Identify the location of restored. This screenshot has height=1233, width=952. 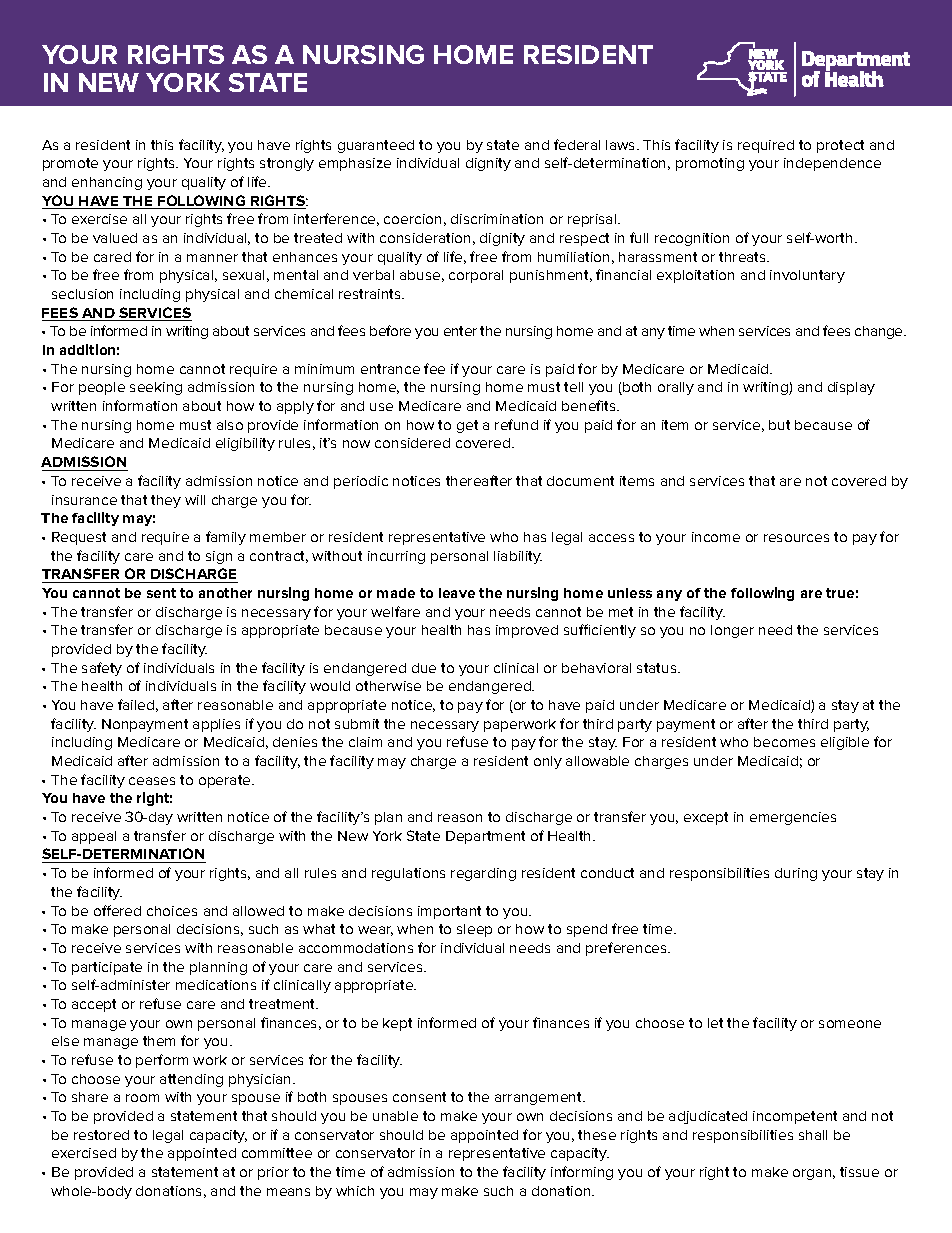
(101, 1135).
